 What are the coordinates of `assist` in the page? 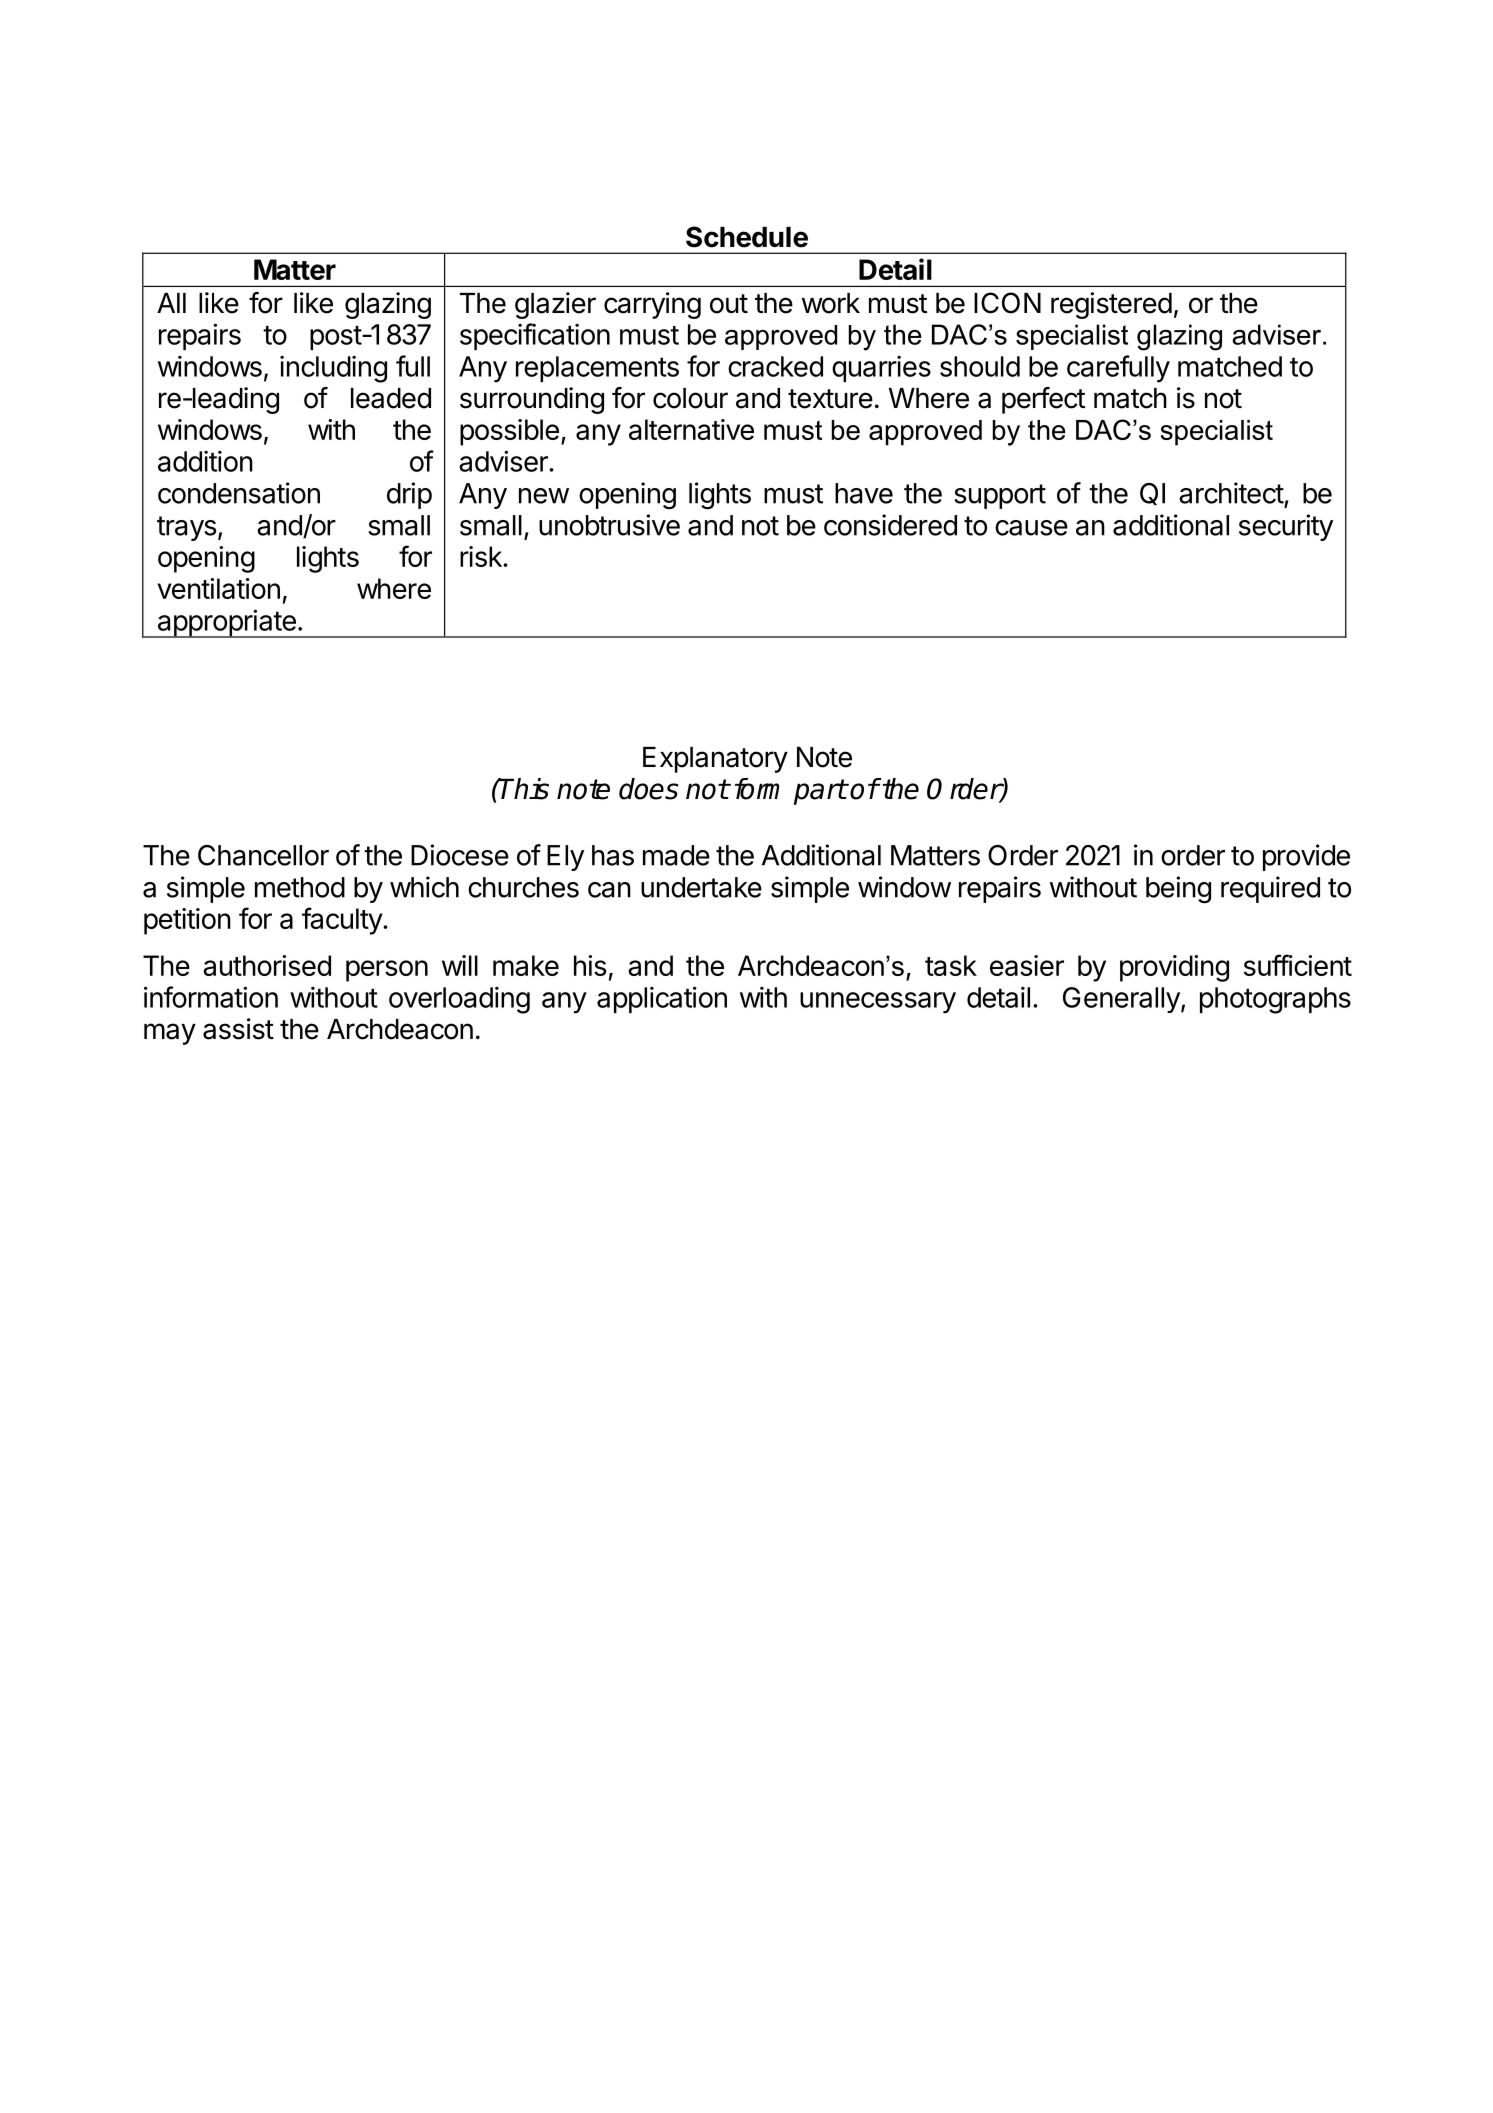 It's located at (238, 1029).
